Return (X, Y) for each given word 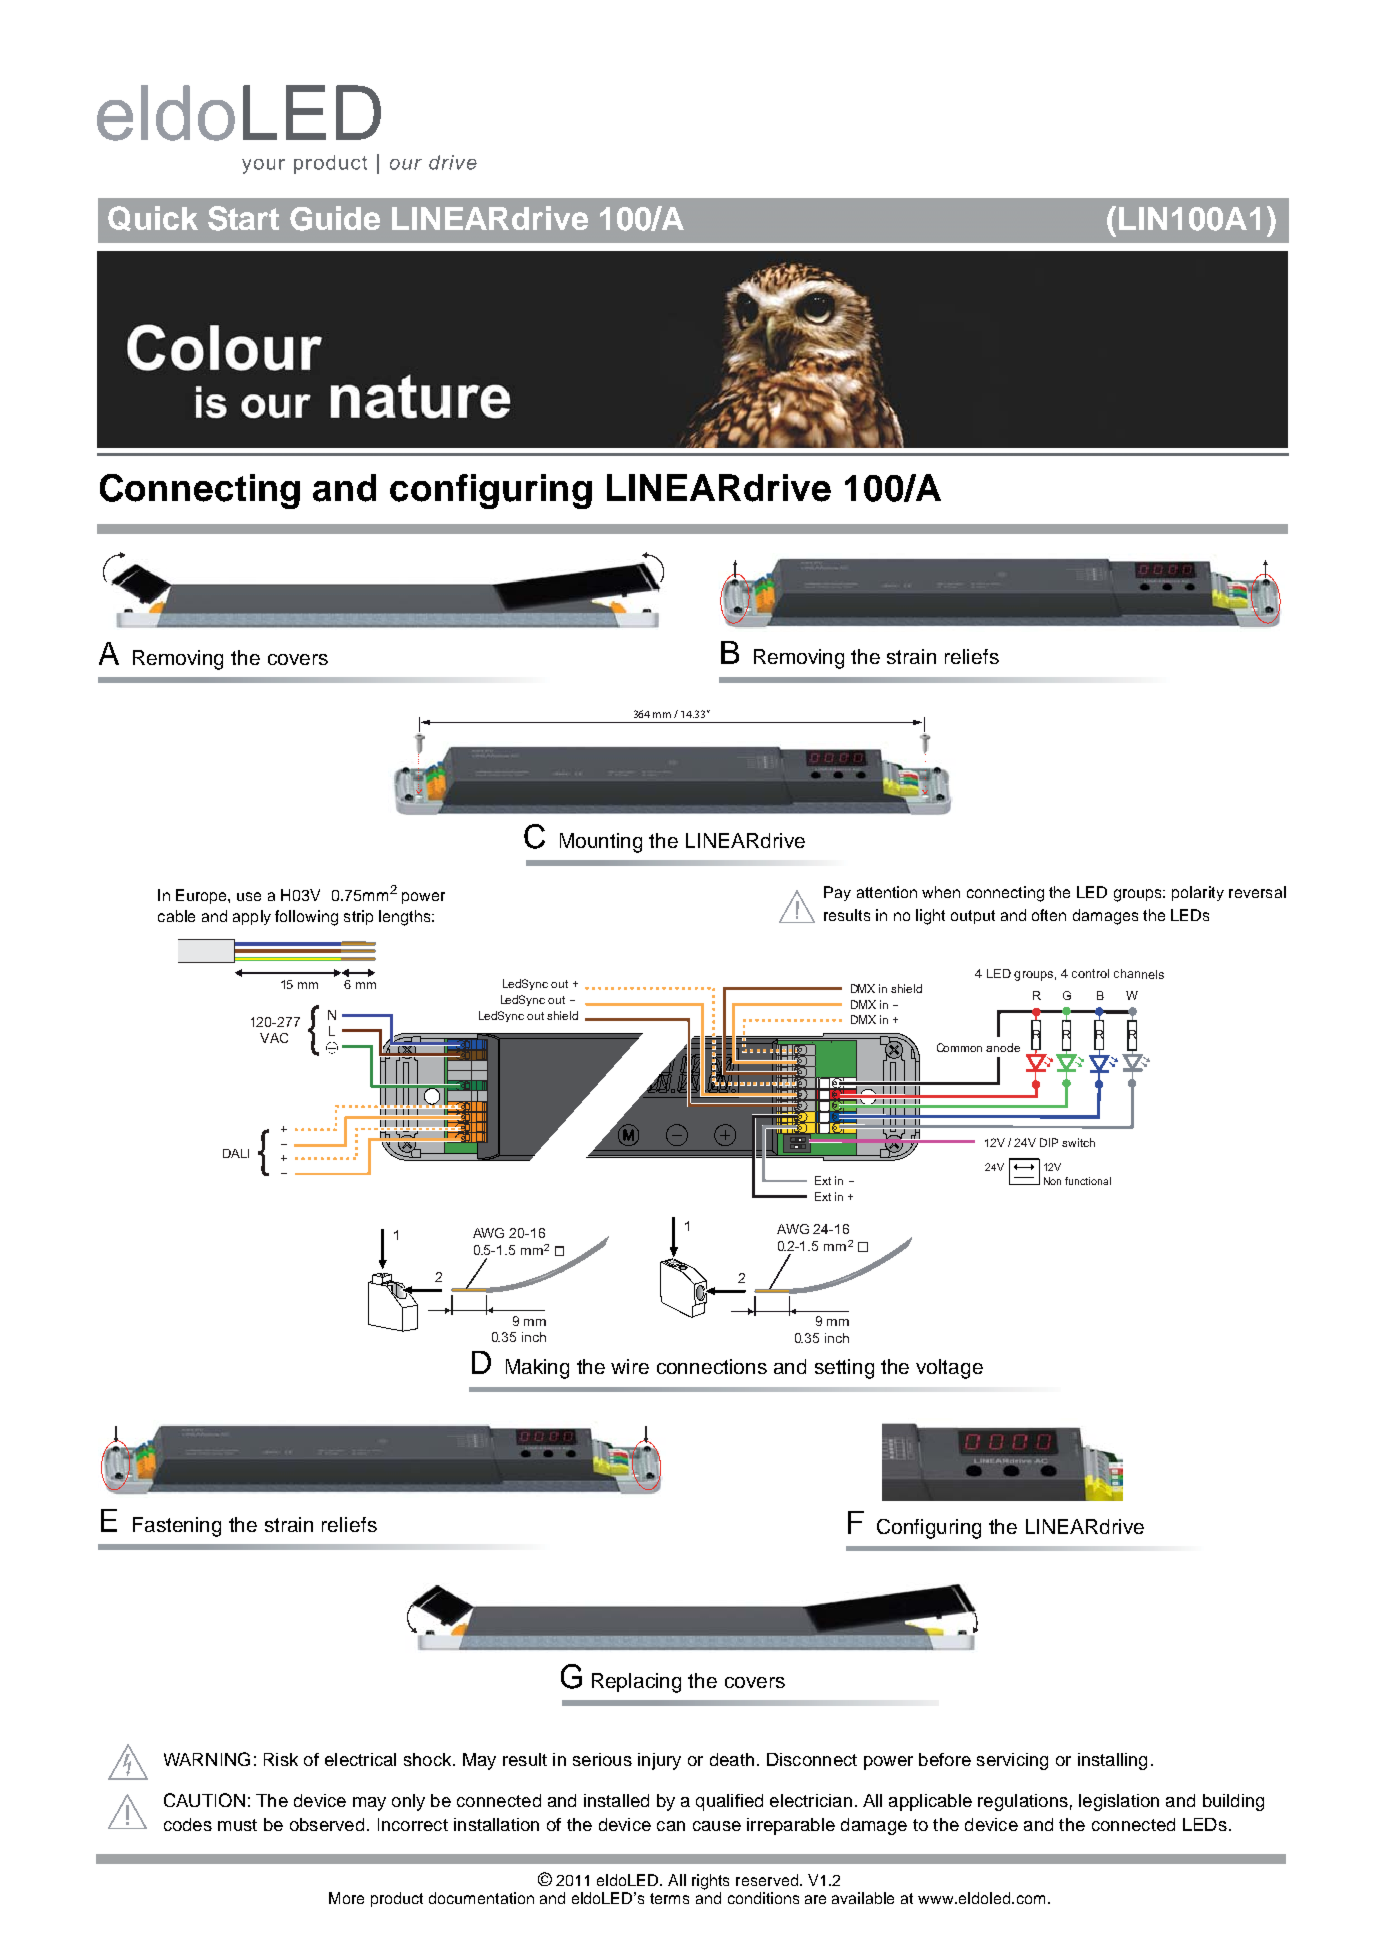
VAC (274, 1038)
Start (243, 218)
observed (327, 1824)
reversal (1257, 892)
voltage (949, 1369)
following (306, 918)
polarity (1198, 893)
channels (1139, 974)
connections (712, 1366)
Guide (335, 218)
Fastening (177, 1527)
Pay (837, 893)
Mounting (601, 843)
